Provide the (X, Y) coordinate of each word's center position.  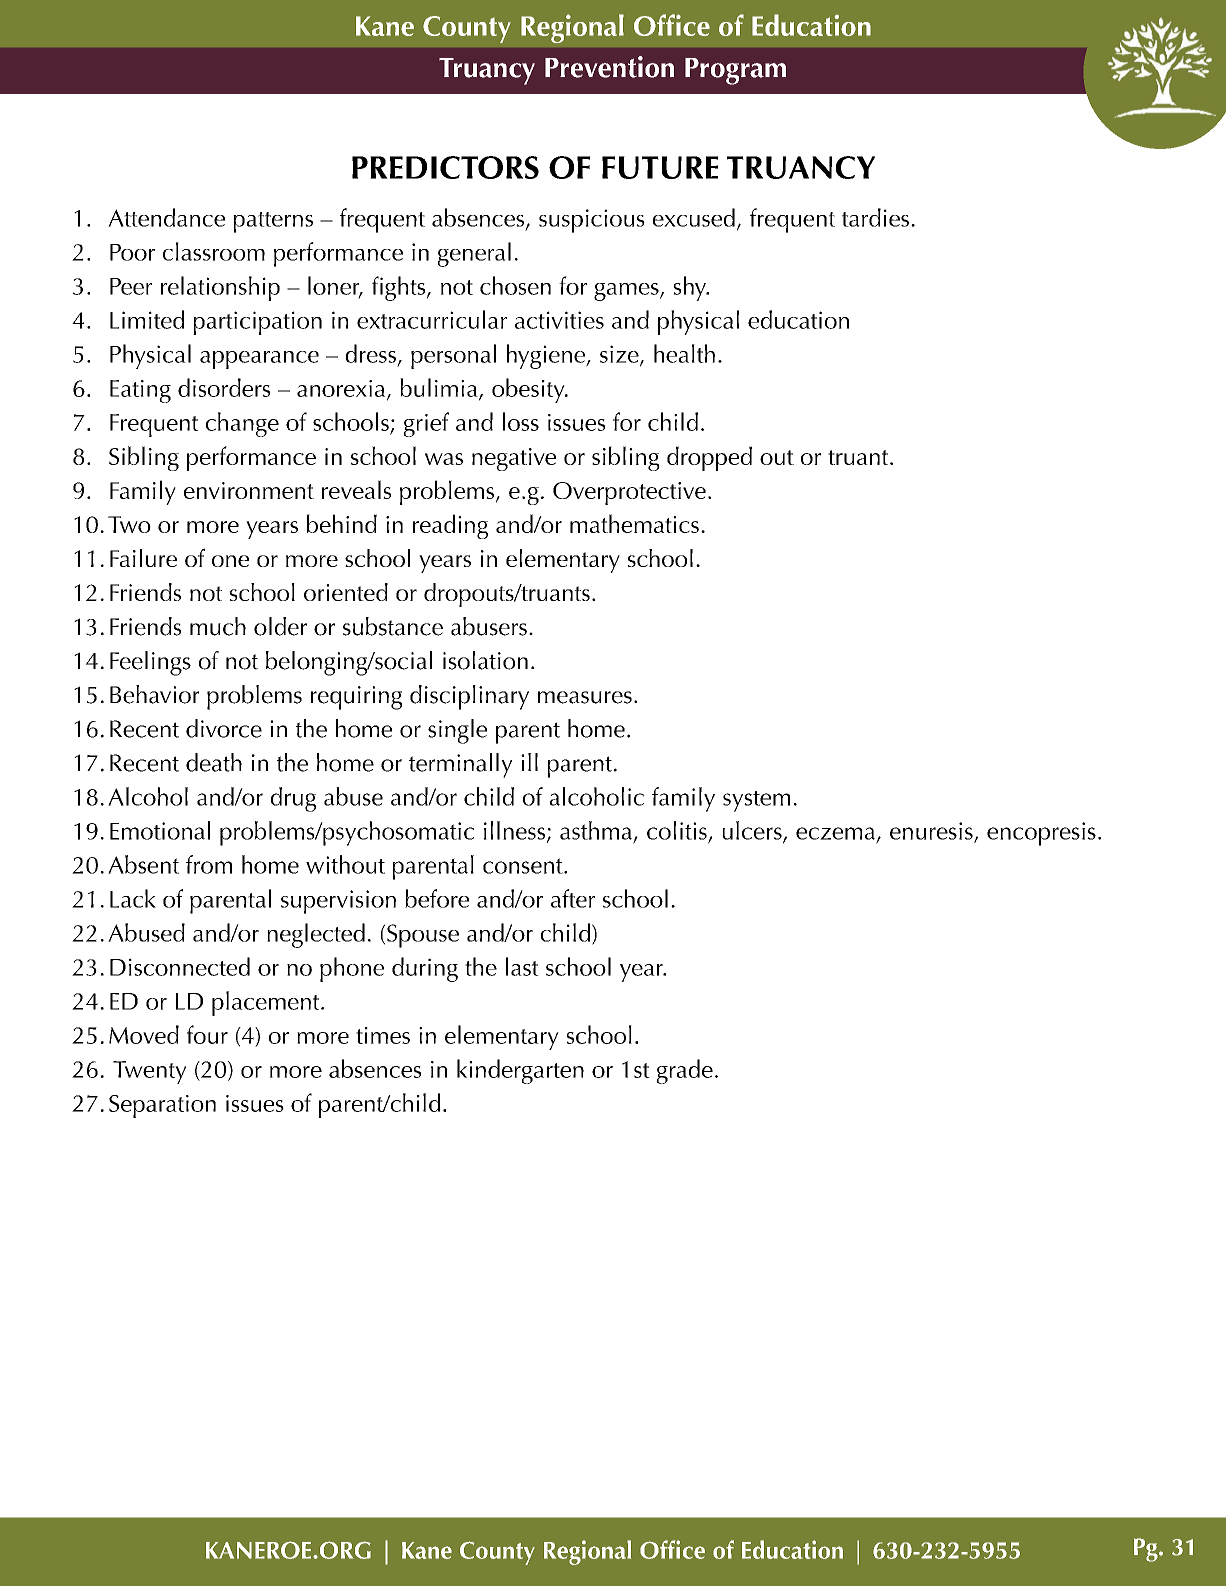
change (242, 424)
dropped (709, 458)
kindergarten (520, 1071)
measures (585, 697)
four (207, 1034)
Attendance (166, 217)
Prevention (609, 67)
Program (735, 71)
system (756, 801)
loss (521, 421)
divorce (224, 728)
